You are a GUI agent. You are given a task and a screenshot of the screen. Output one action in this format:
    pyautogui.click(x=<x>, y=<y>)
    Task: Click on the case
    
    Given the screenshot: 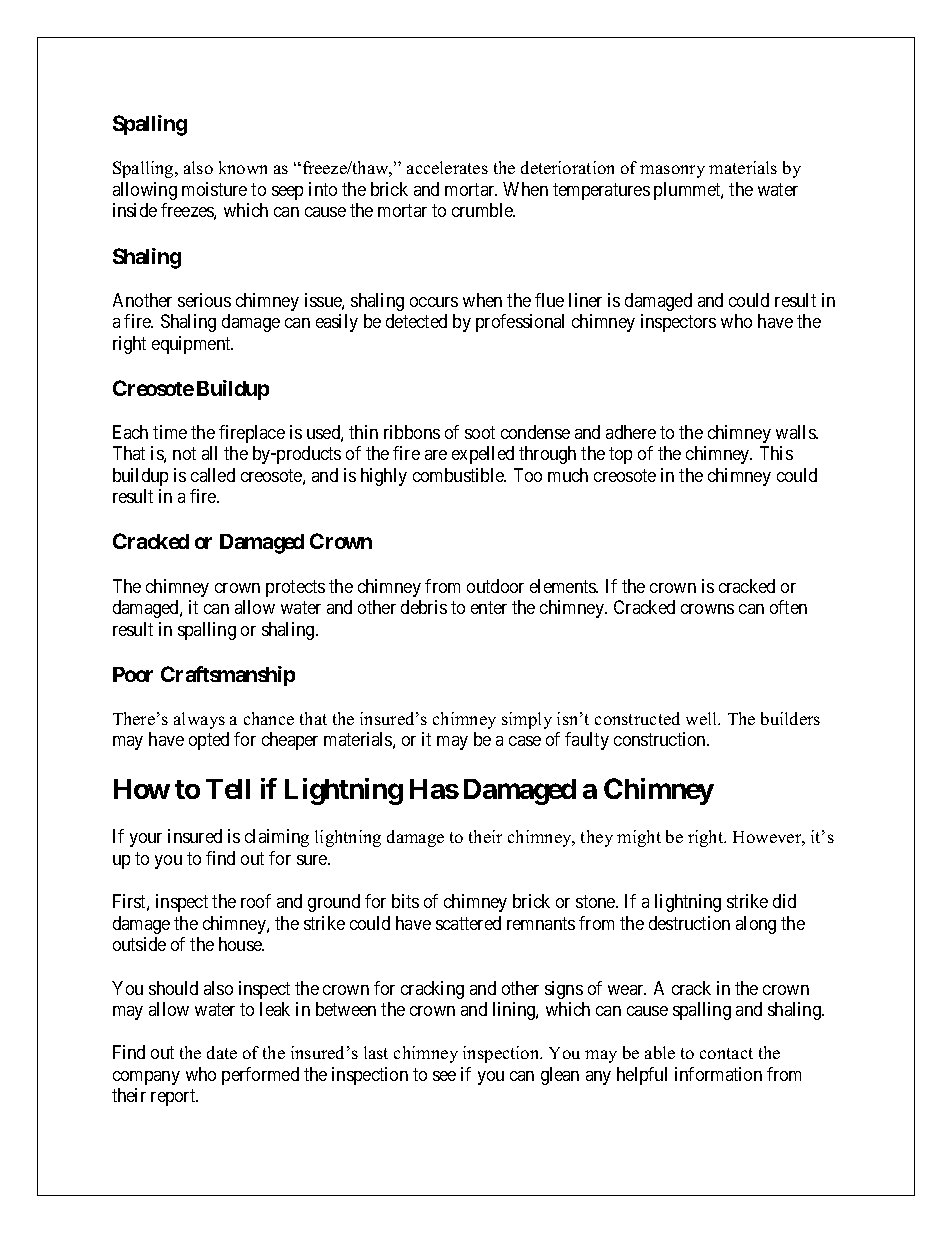 What is the action you would take?
    pyautogui.click(x=525, y=741)
